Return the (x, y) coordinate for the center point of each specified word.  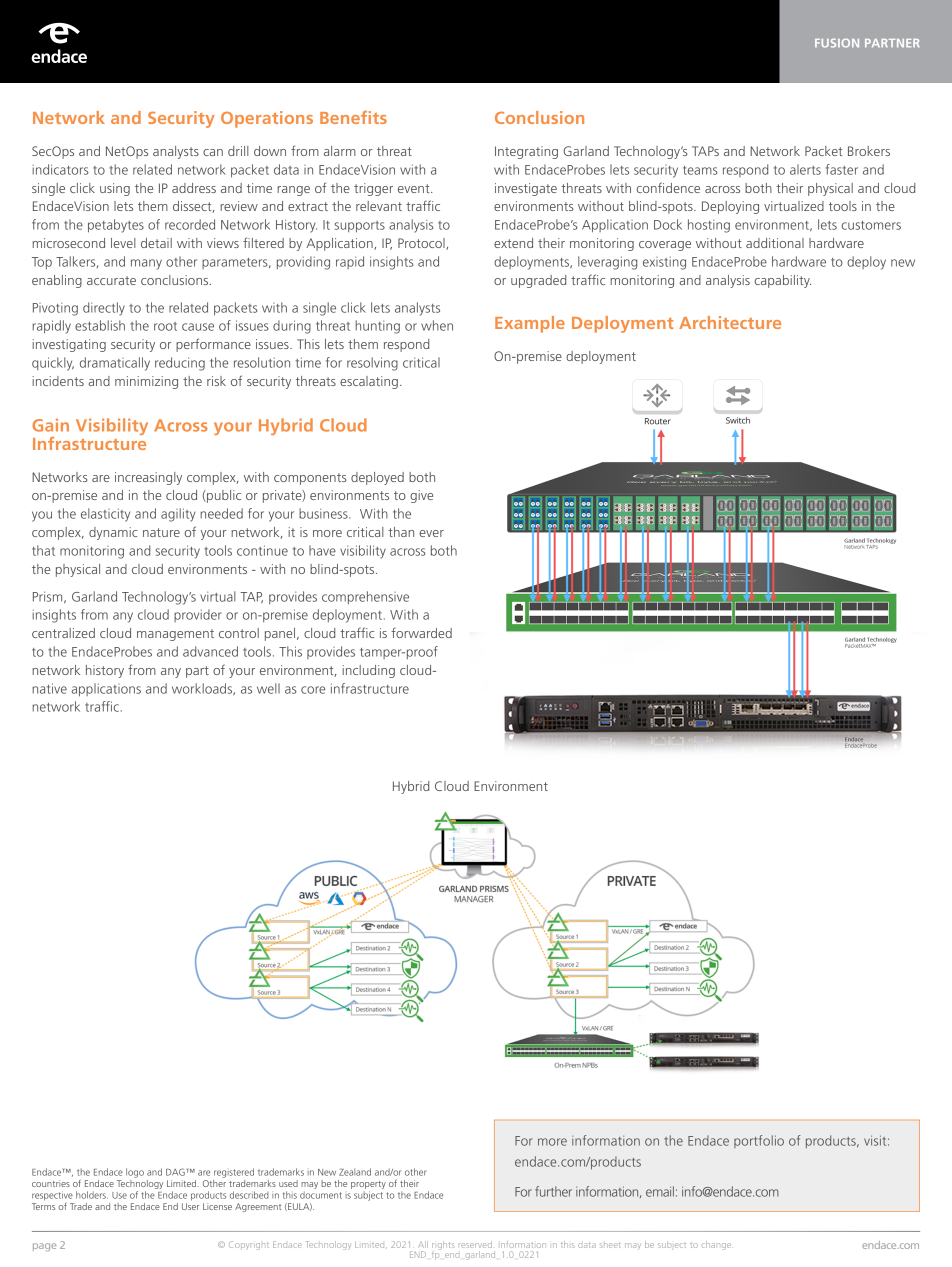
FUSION (837, 43)
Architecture (730, 322)
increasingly (148, 478)
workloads (203, 689)
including (368, 671)
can (213, 152)
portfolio (759, 1141)
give (421, 496)
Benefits (353, 117)
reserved (475, 1244)
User (190, 1206)
